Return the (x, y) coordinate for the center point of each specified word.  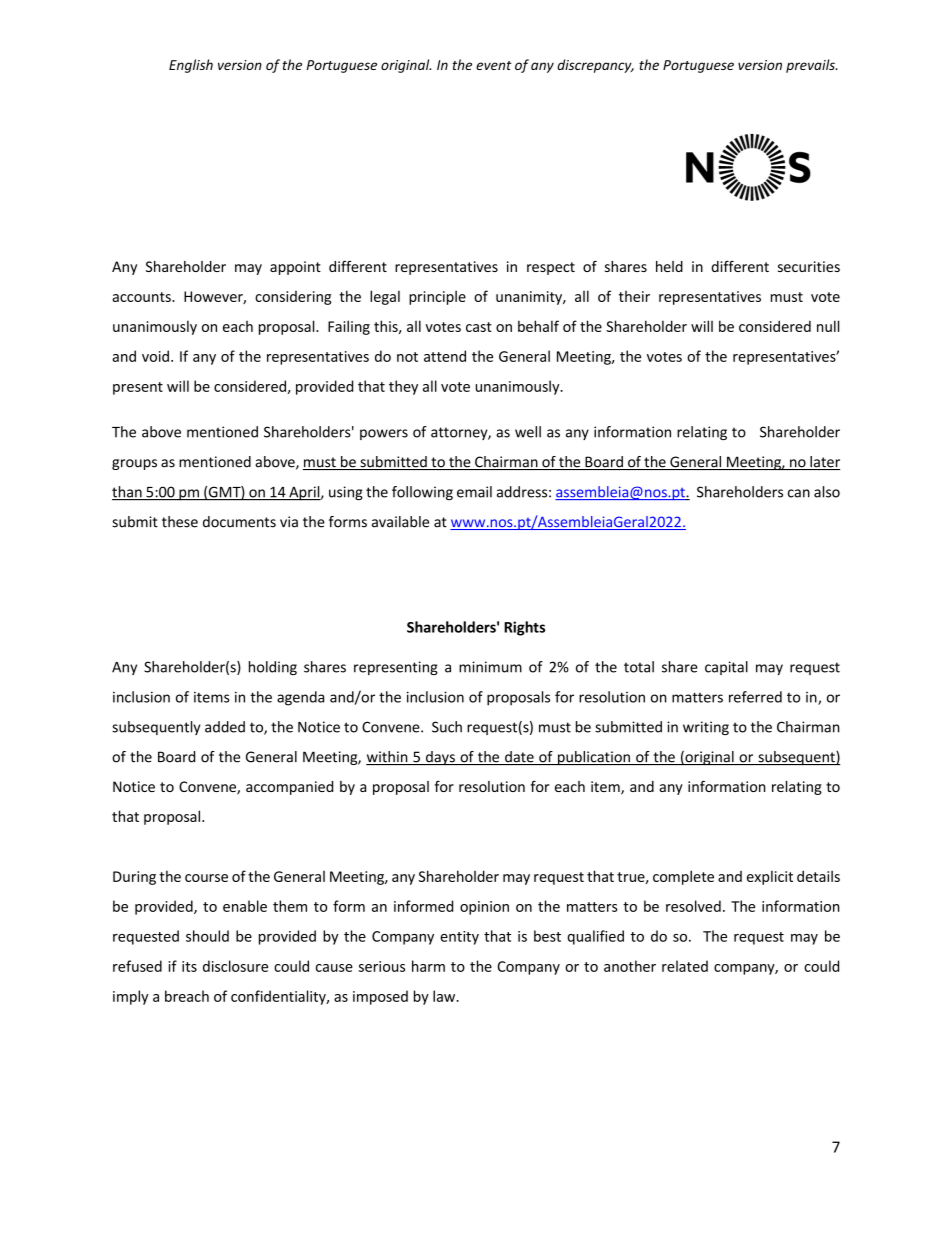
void (155, 356)
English (191, 66)
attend (445, 356)
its (189, 966)
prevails (811, 66)
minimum (490, 667)
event (494, 65)
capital (726, 668)
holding (273, 668)
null (828, 326)
